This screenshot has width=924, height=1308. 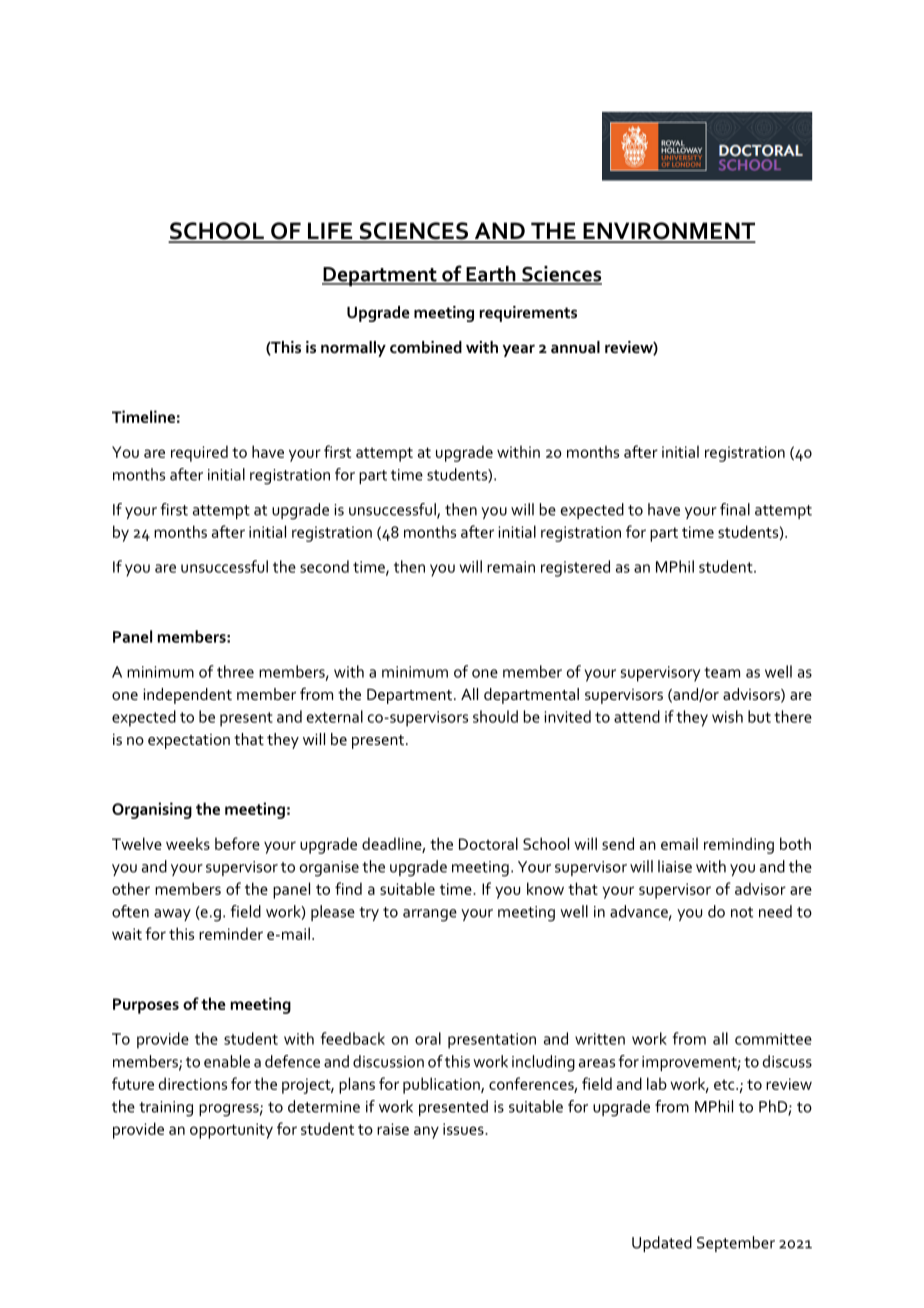 I want to click on LIFE, so click(x=330, y=232).
